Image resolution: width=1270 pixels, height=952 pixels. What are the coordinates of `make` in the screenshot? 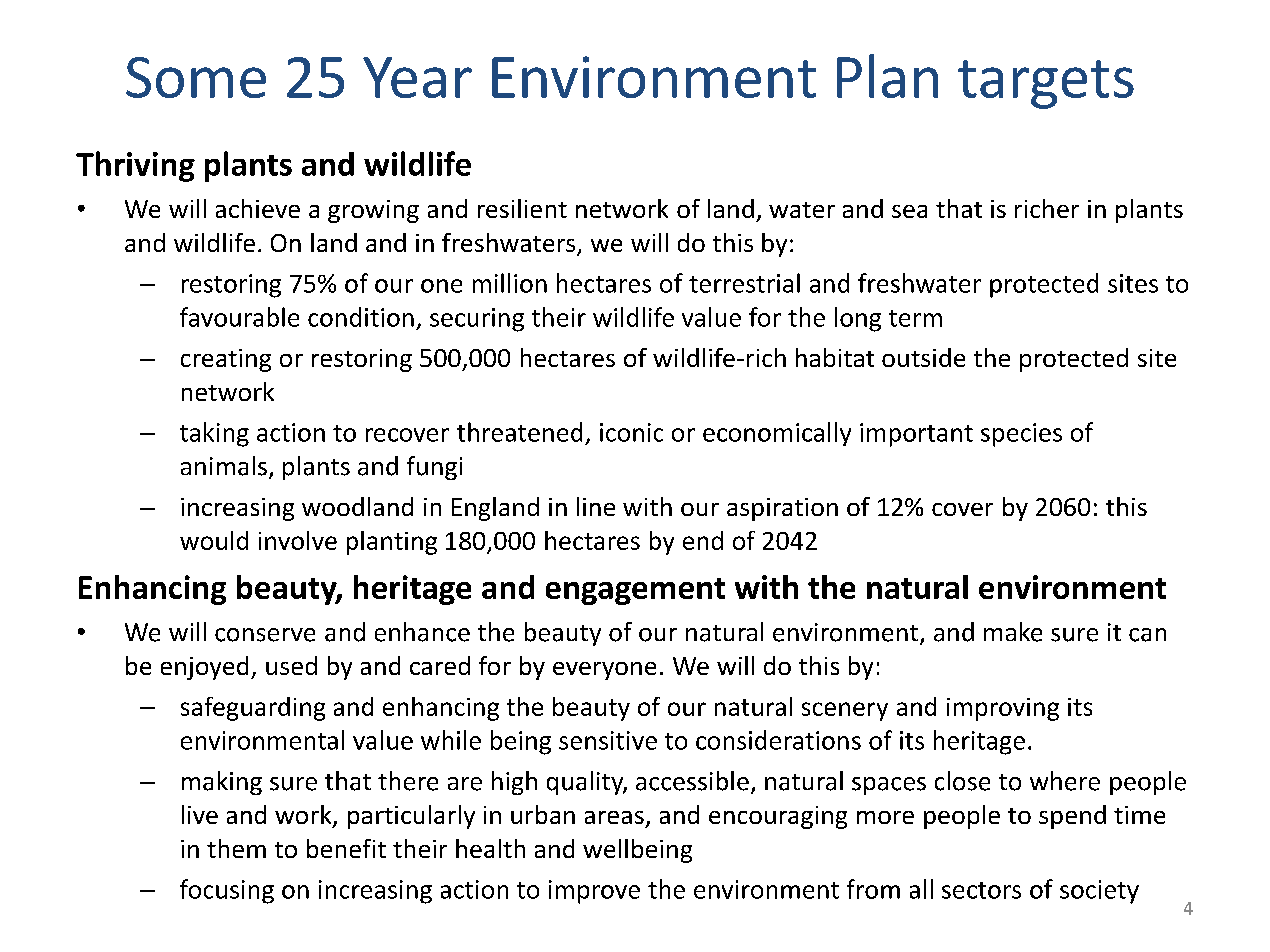 It's located at (1013, 632).
